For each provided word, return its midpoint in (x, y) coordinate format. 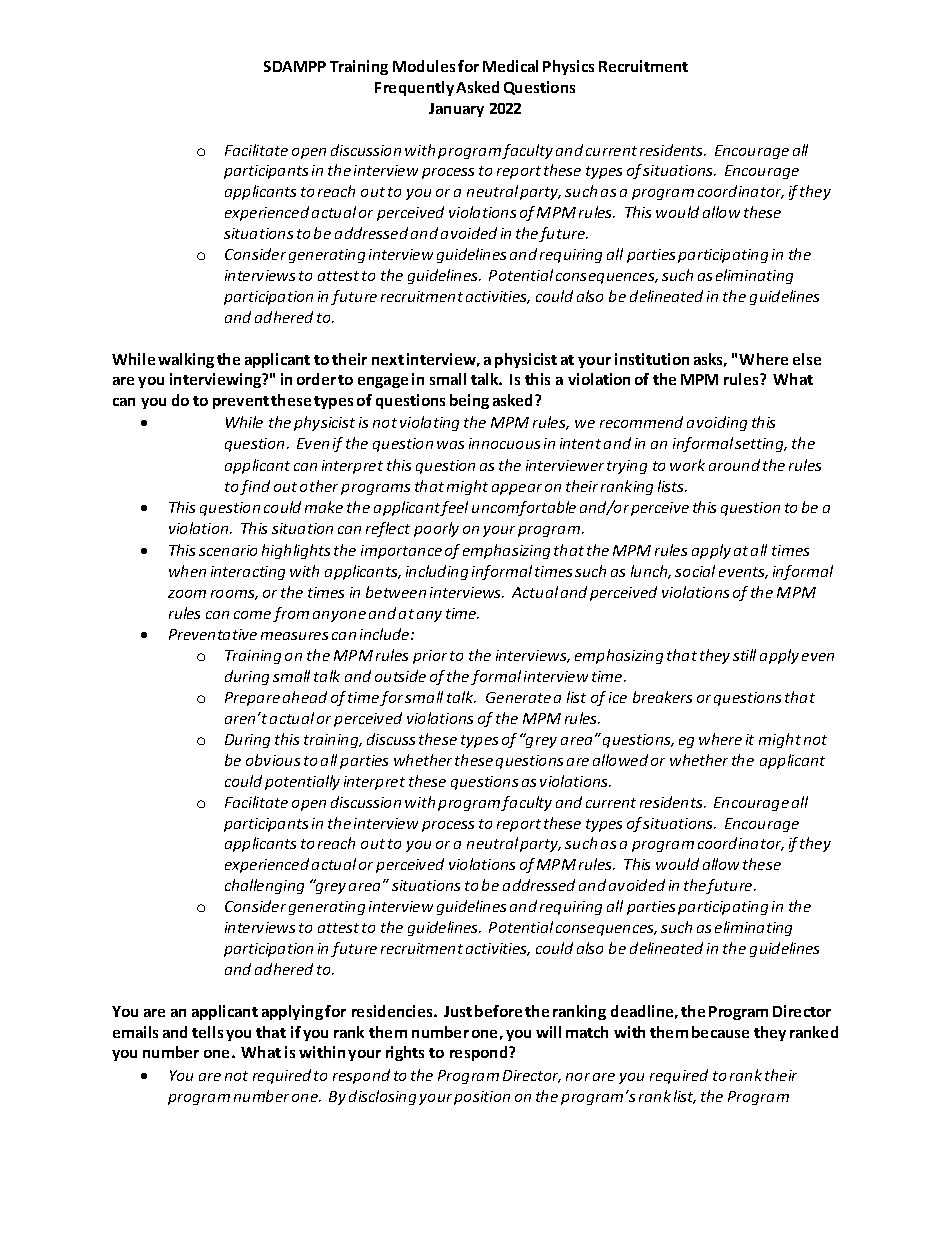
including (437, 572)
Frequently (414, 88)
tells (207, 1032)
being (469, 401)
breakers (662, 697)
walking (186, 360)
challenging (264, 886)
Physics (568, 67)
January (456, 110)
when (187, 571)
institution (652, 359)
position (482, 1098)
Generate (518, 697)
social (695, 571)
